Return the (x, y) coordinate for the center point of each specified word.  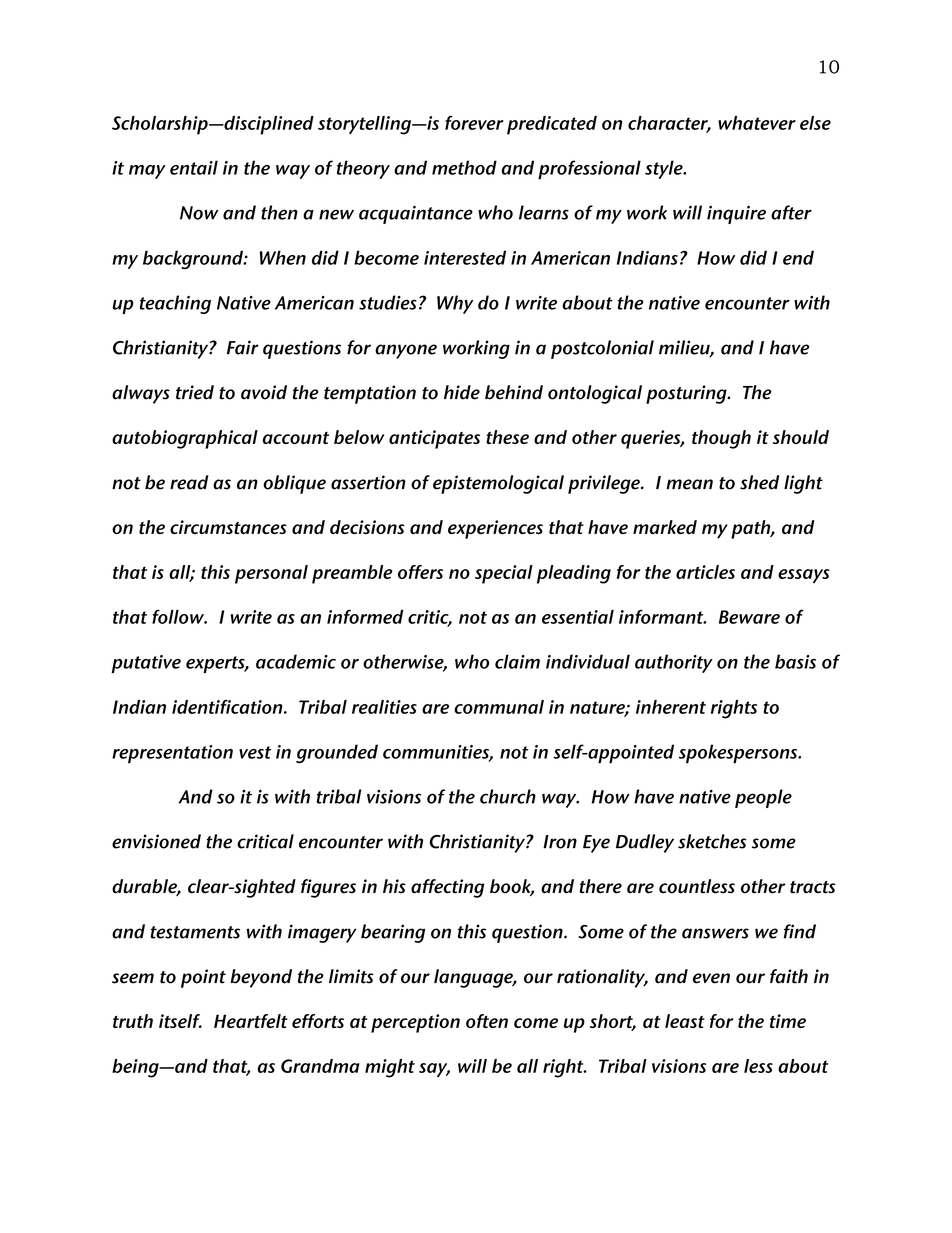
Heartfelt (251, 1021)
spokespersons (739, 754)
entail (194, 167)
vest (255, 752)
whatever (757, 123)
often (487, 1021)
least (685, 1021)
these (507, 437)
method (464, 167)
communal (499, 707)
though (721, 439)
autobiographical (185, 439)
